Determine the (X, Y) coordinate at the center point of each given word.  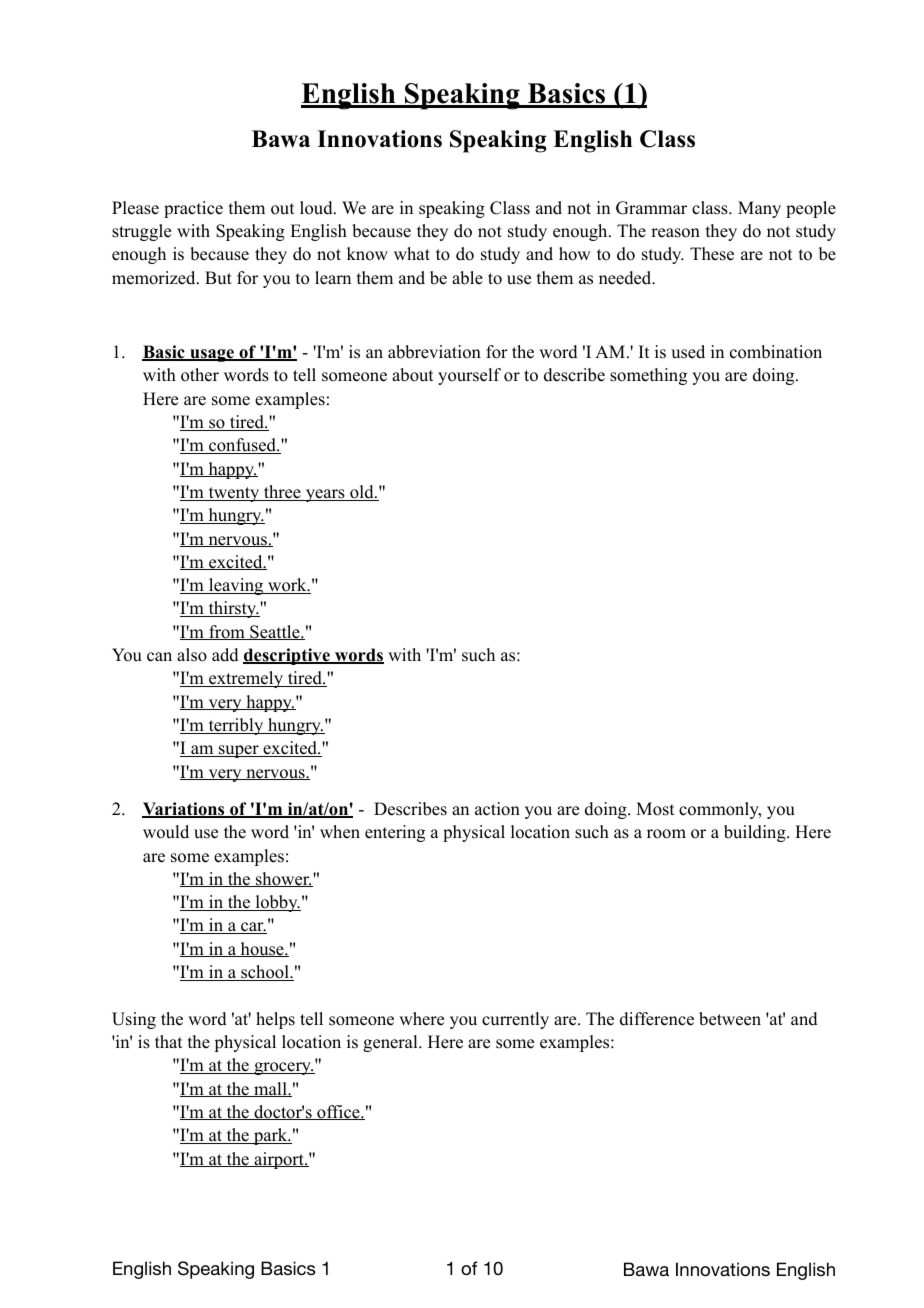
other (200, 375)
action (497, 809)
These (712, 254)
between (730, 1019)
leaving (236, 586)
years (325, 495)
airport (279, 1160)
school (265, 973)
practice (193, 209)
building (756, 833)
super (239, 751)
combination (776, 352)
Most (655, 809)
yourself (469, 376)
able (467, 278)
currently (515, 1020)
